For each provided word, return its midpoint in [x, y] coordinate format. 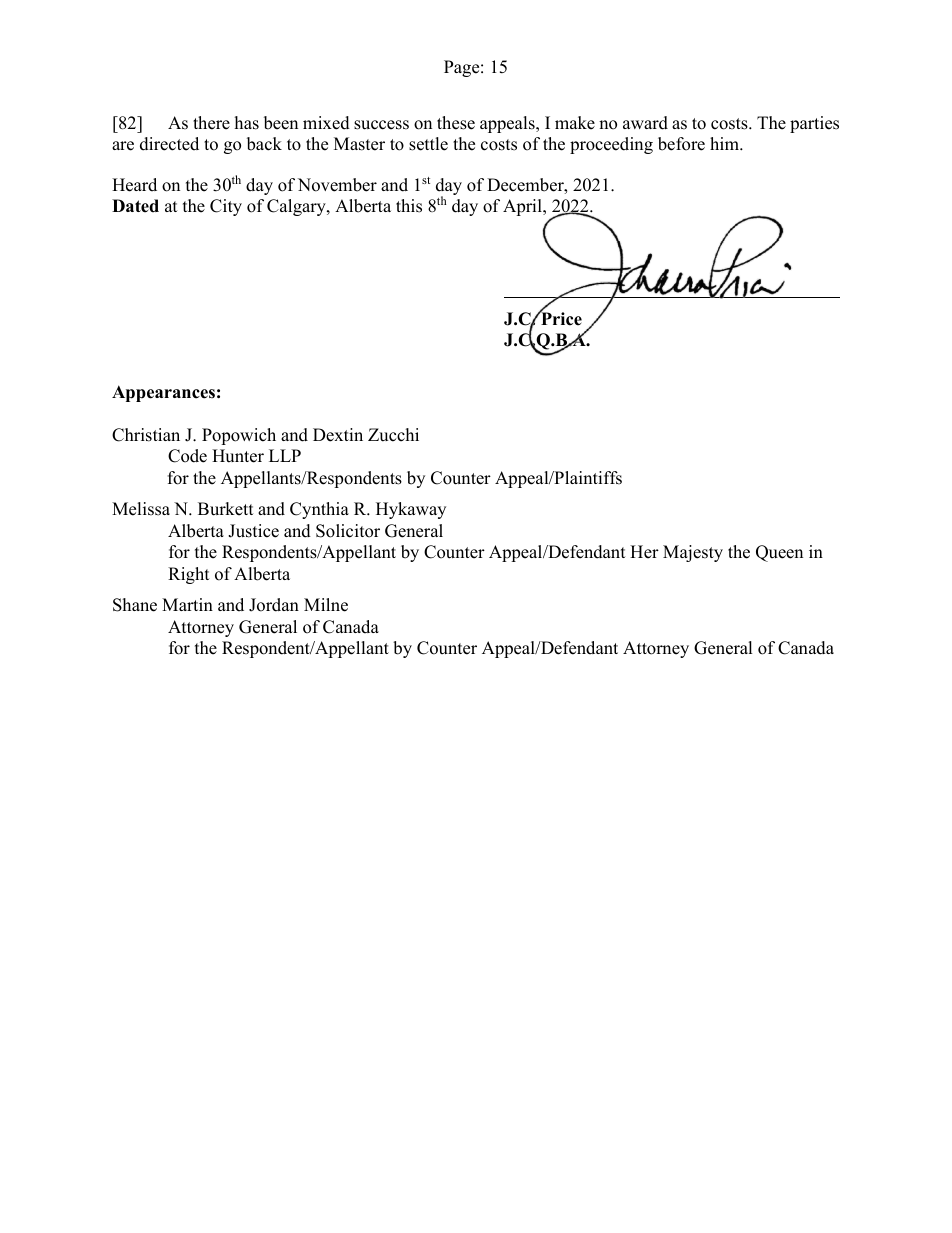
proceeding [611, 145]
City [226, 207]
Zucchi [393, 435]
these [456, 123]
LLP [285, 455]
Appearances [163, 393]
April [523, 207]
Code [187, 456]
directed [169, 144]
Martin [187, 604]
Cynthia [319, 510]
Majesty [693, 553]
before [681, 144]
